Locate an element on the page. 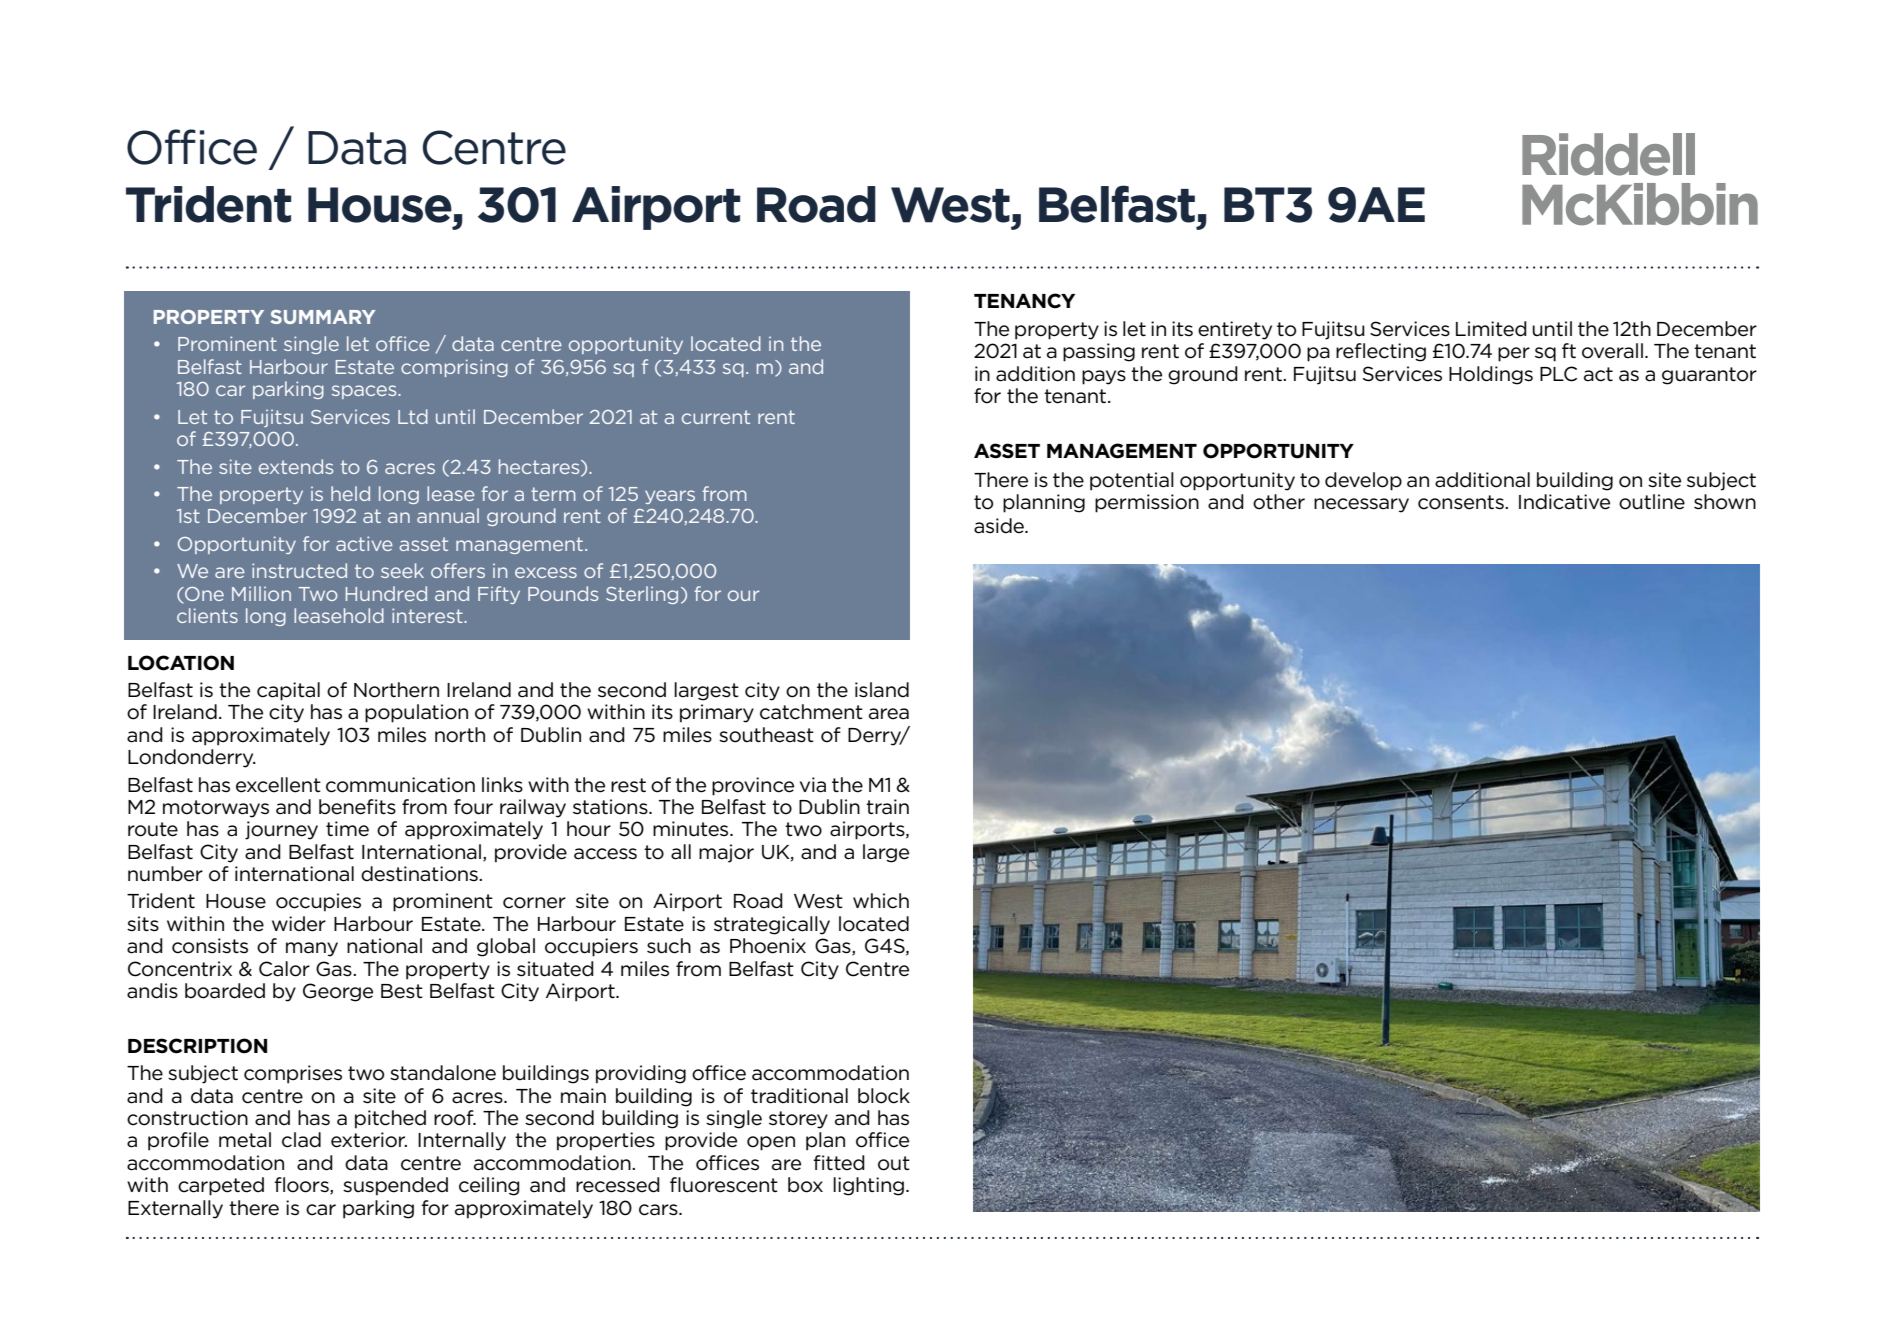  lighting is located at coordinates (868, 1186).
